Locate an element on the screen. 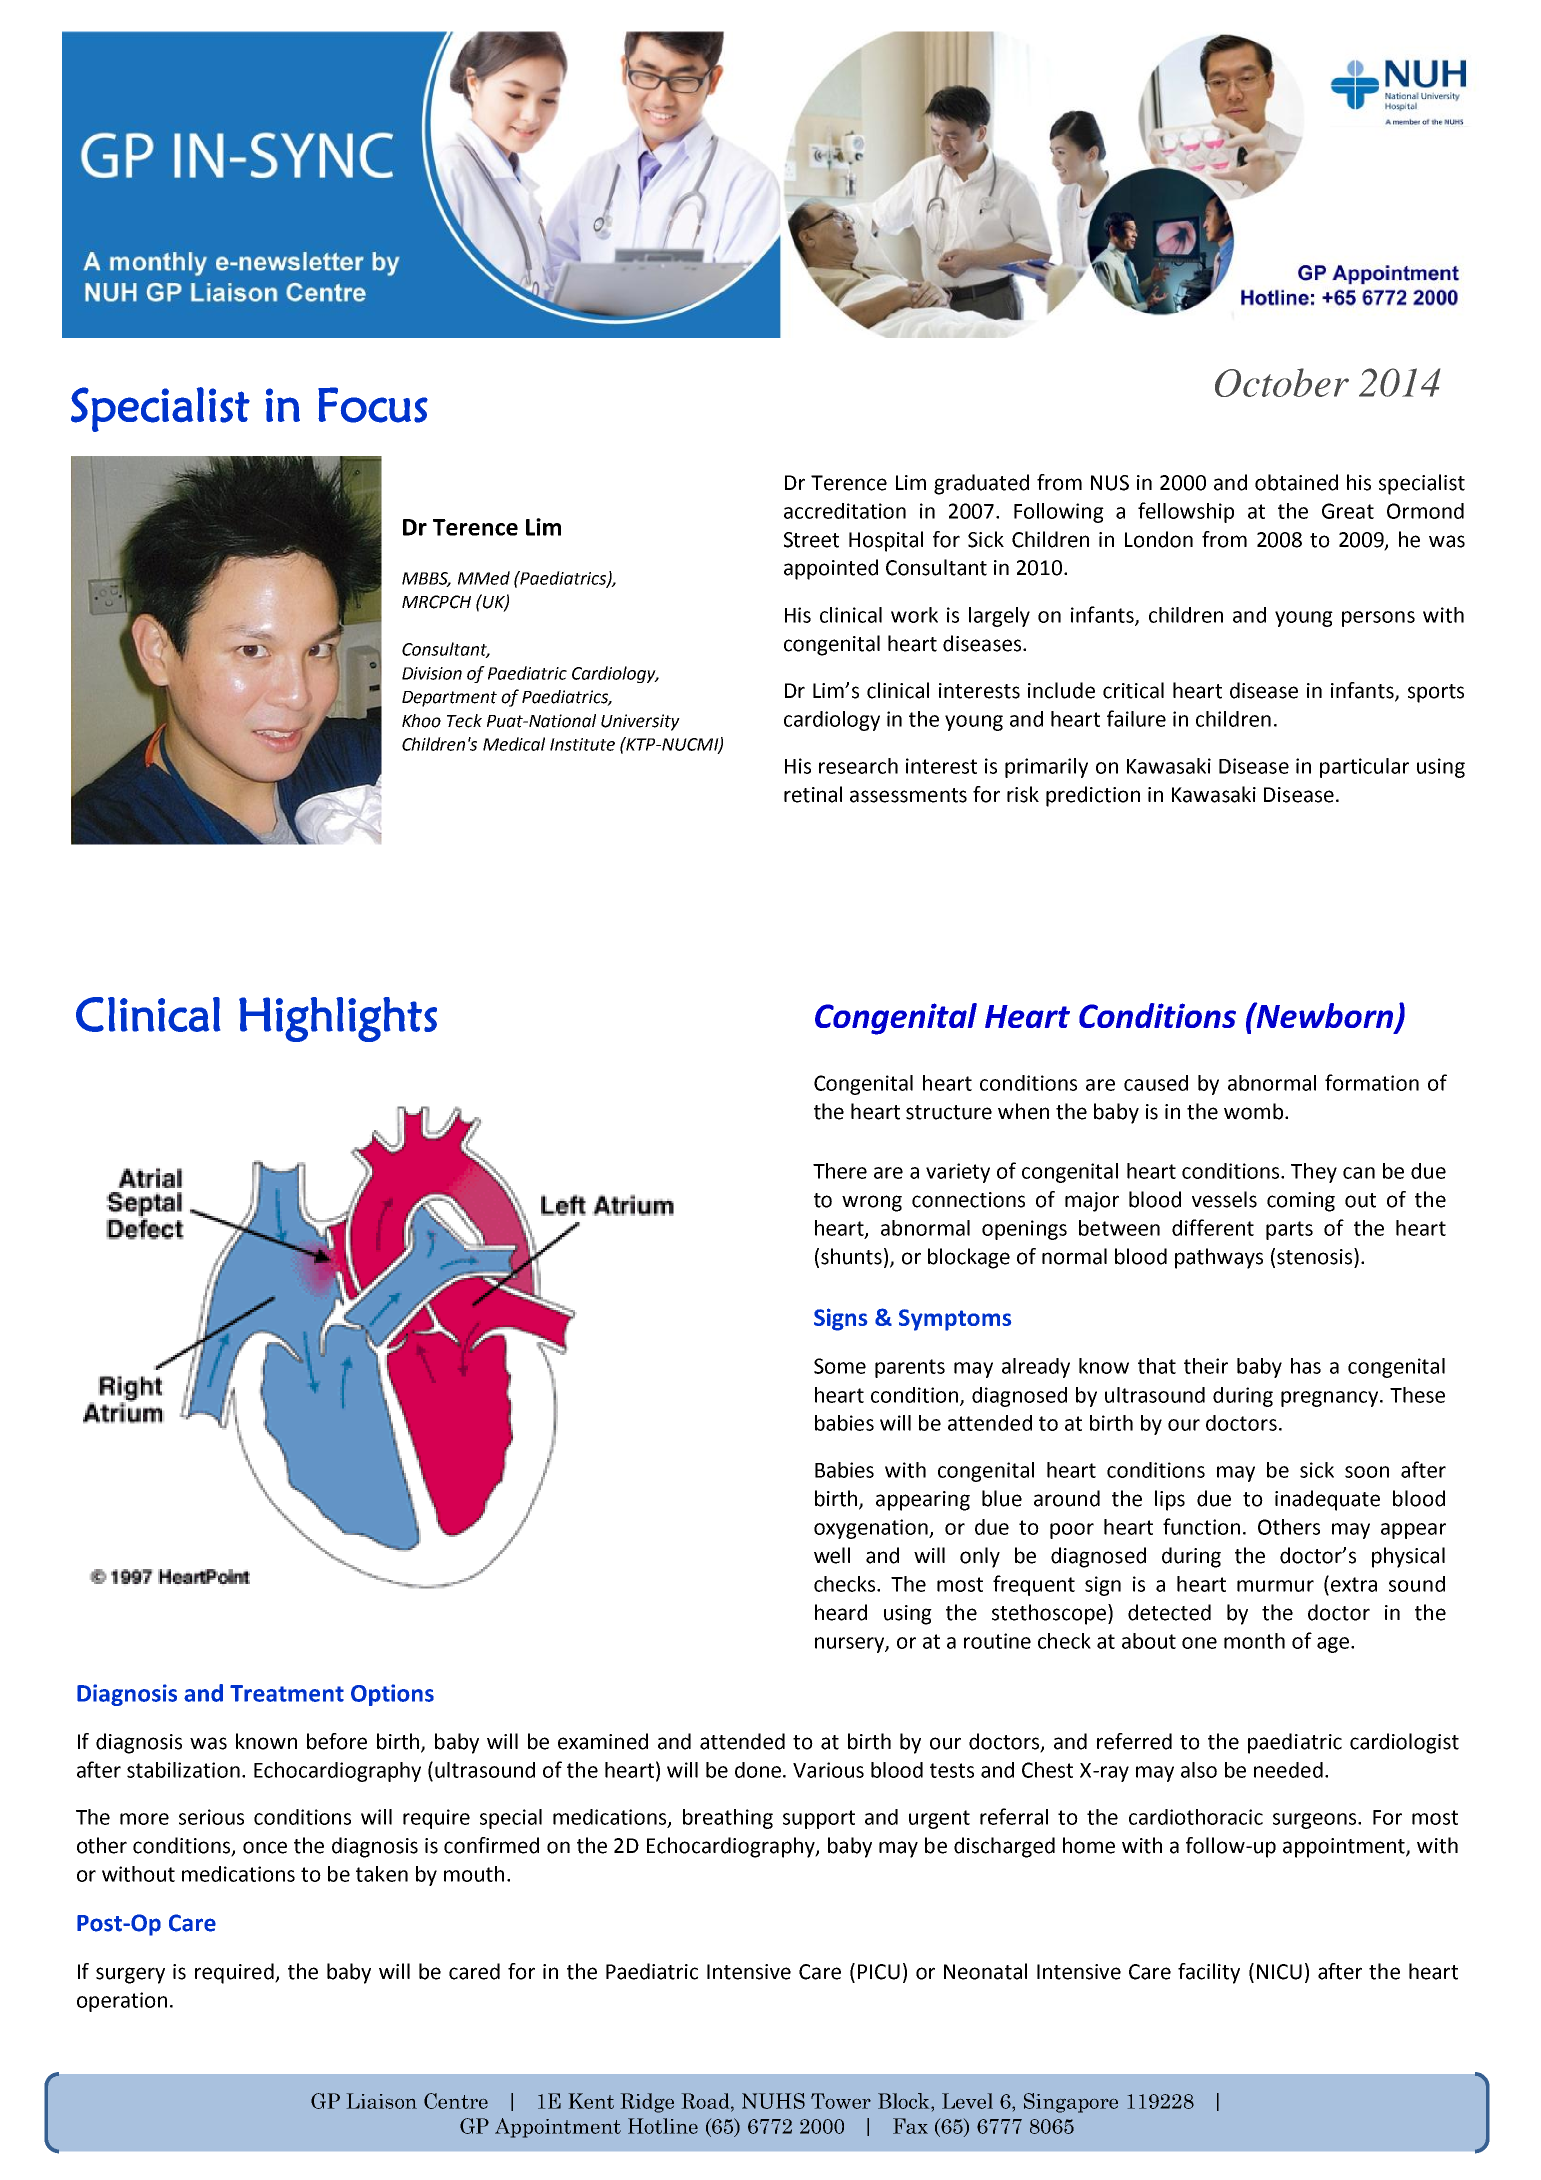 The image size is (1541, 2180). NICU is located at coordinates (1279, 1972).
